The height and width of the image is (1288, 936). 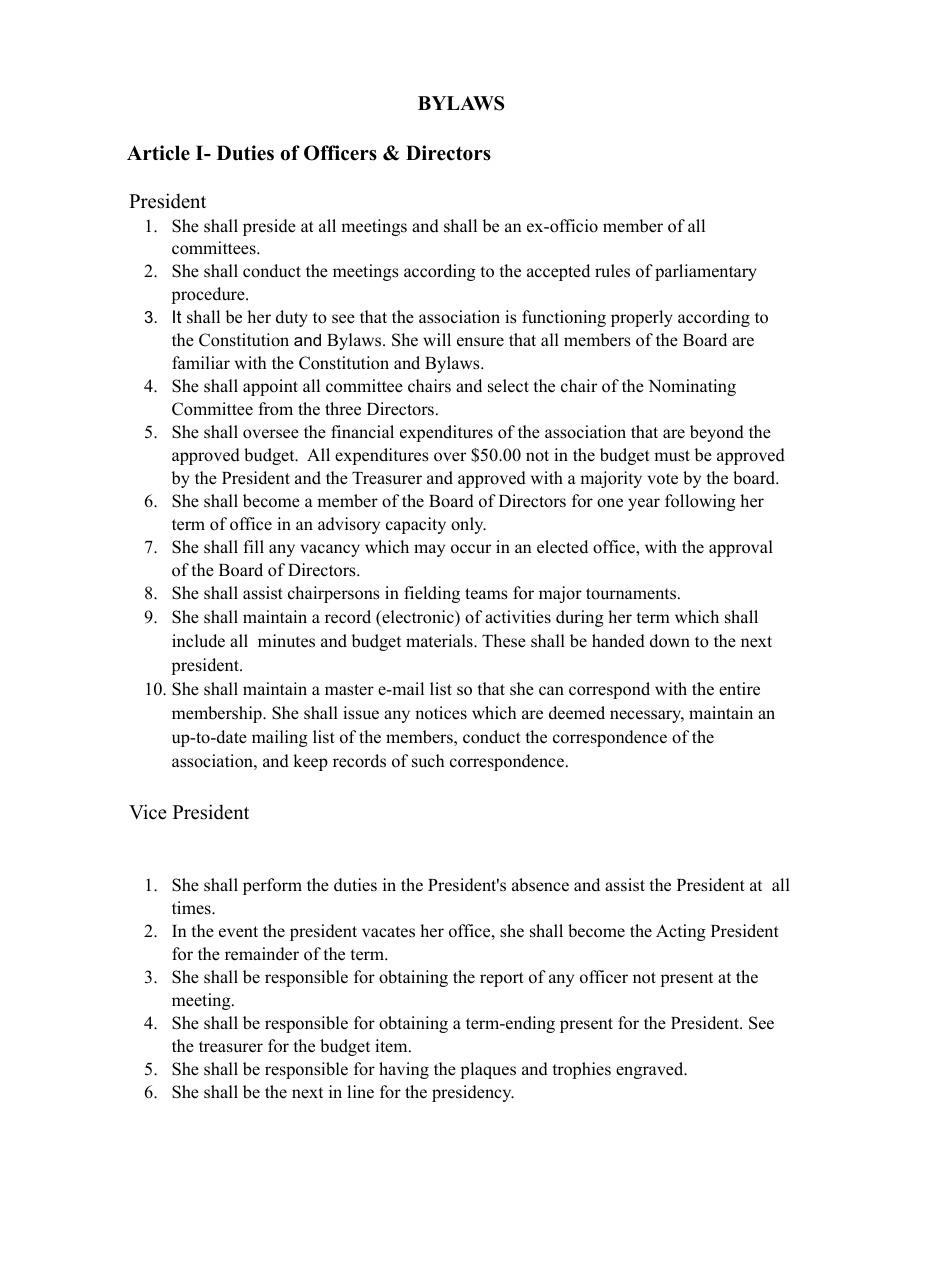 What do you see at coordinates (558, 272) in the image?
I see `accepted` at bounding box center [558, 272].
